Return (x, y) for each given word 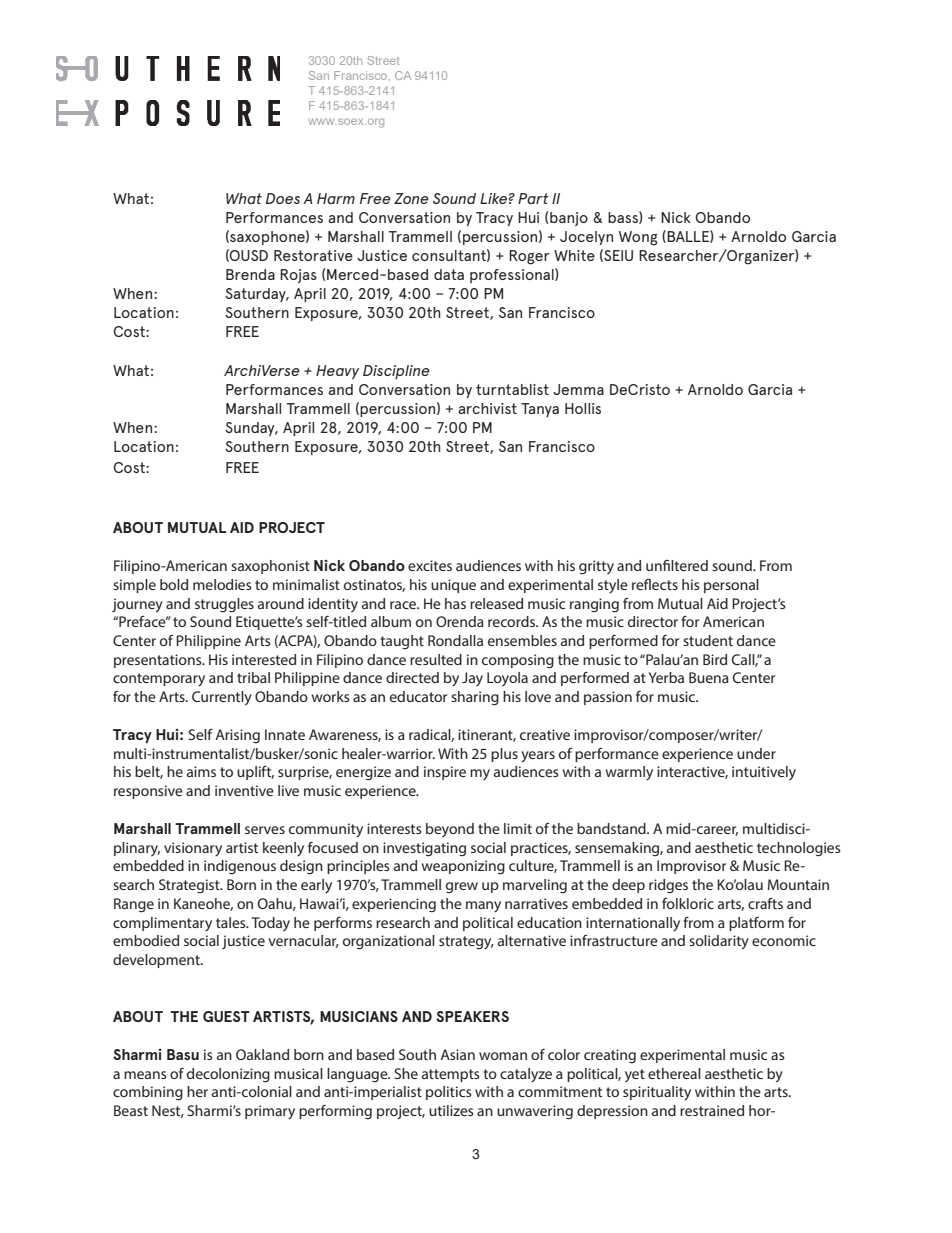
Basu (183, 1054)
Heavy (337, 372)
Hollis (583, 408)
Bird (715, 659)
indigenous (240, 867)
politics (449, 1093)
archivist (488, 408)
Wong (638, 238)
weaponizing (463, 867)
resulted (436, 659)
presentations (159, 661)
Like (493, 198)
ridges (668, 886)
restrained (712, 1110)
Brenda (250, 274)
